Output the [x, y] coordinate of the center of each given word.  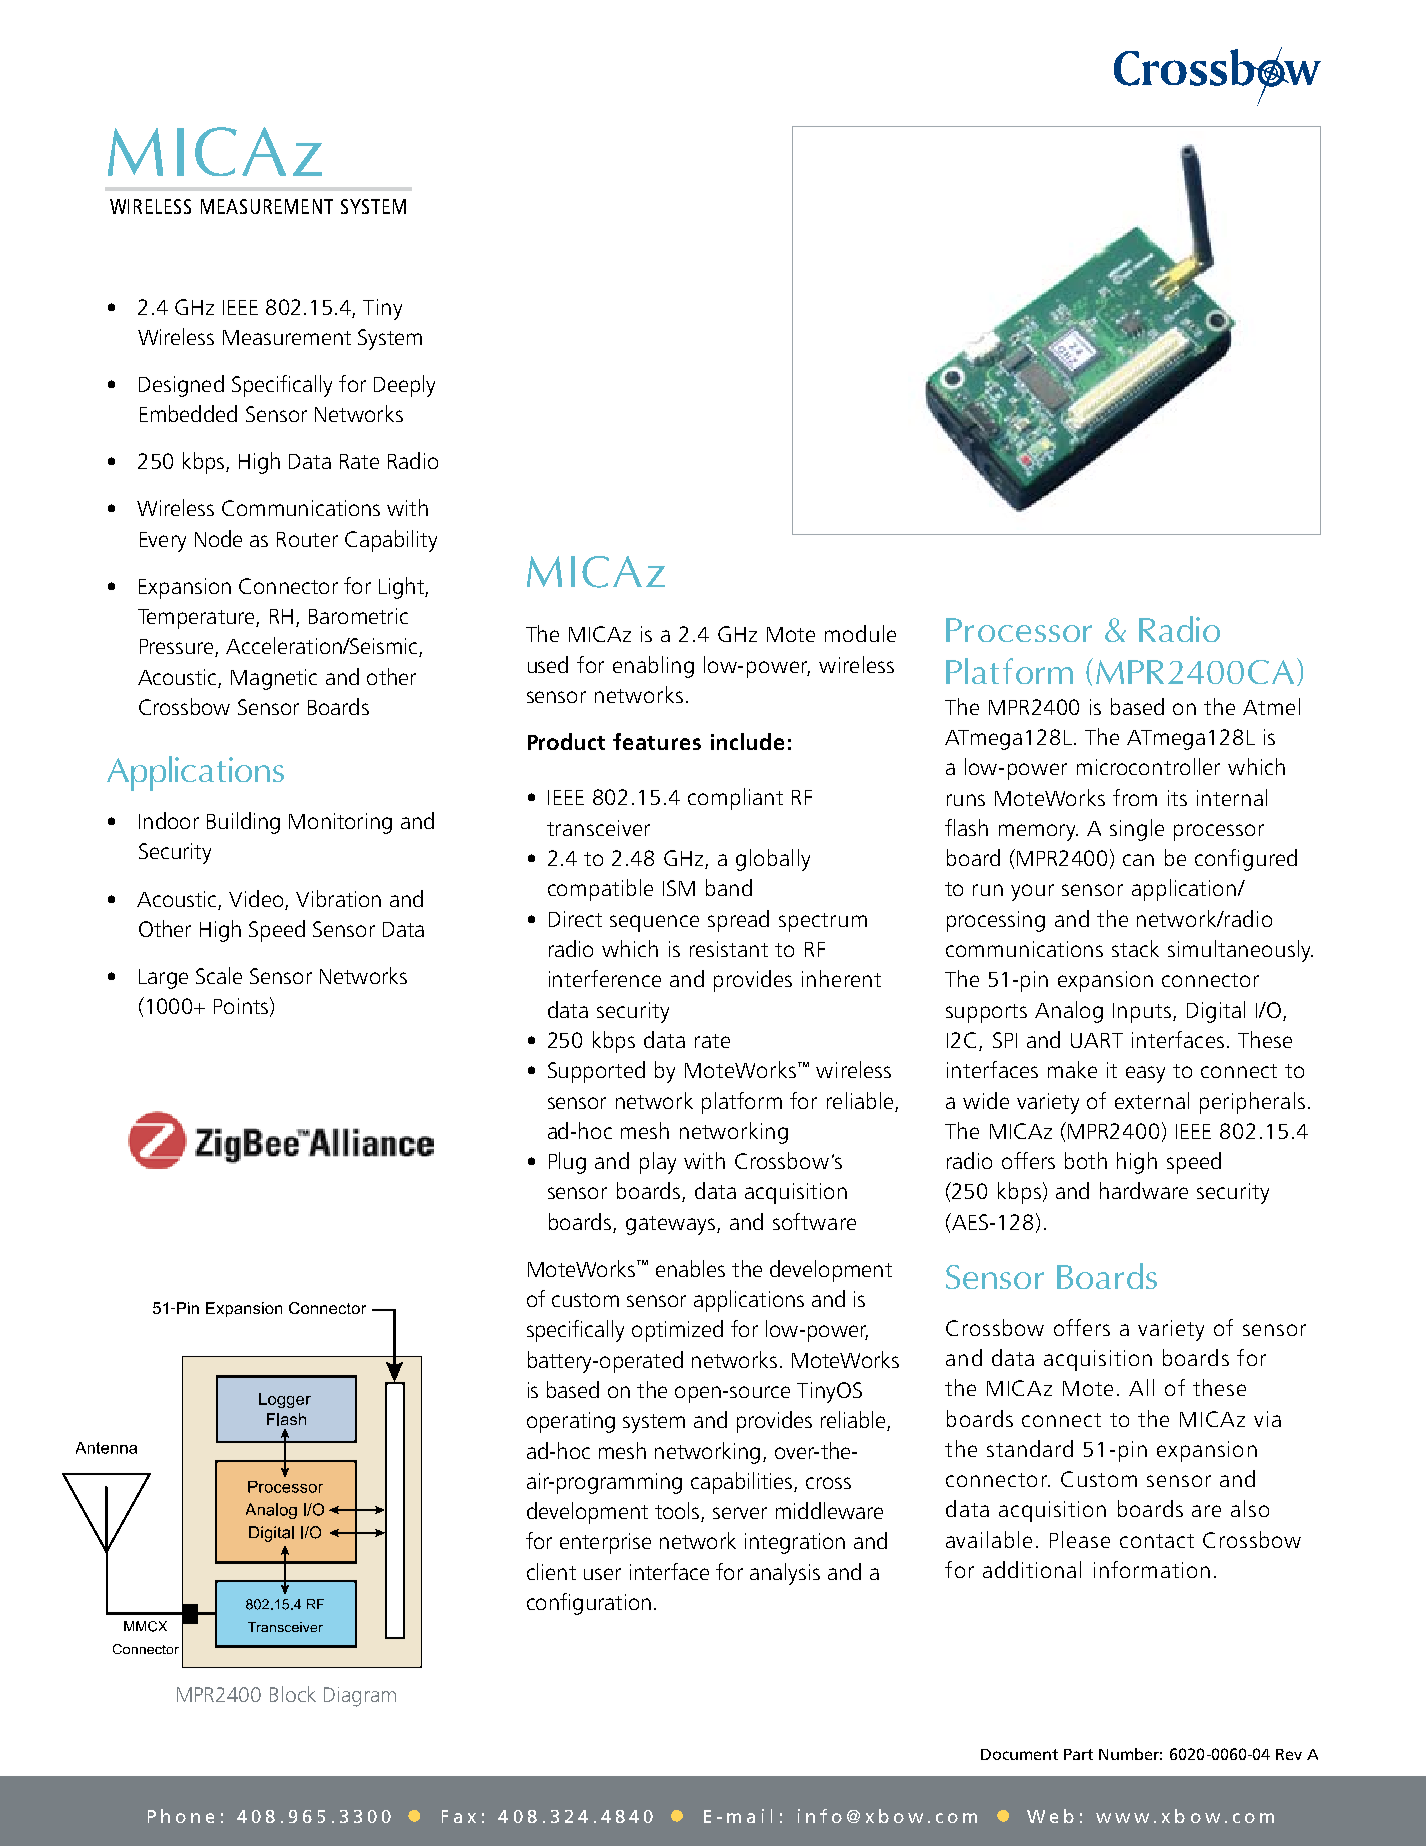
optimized [677, 1331]
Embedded [188, 413]
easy [1145, 1074]
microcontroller [1148, 766]
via [1267, 1419]
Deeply [404, 386]
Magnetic [274, 679]
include [747, 741]
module [860, 633]
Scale [219, 975]
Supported [596, 1072]
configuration [589, 1604]
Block [293, 1694]
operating [571, 1422]
